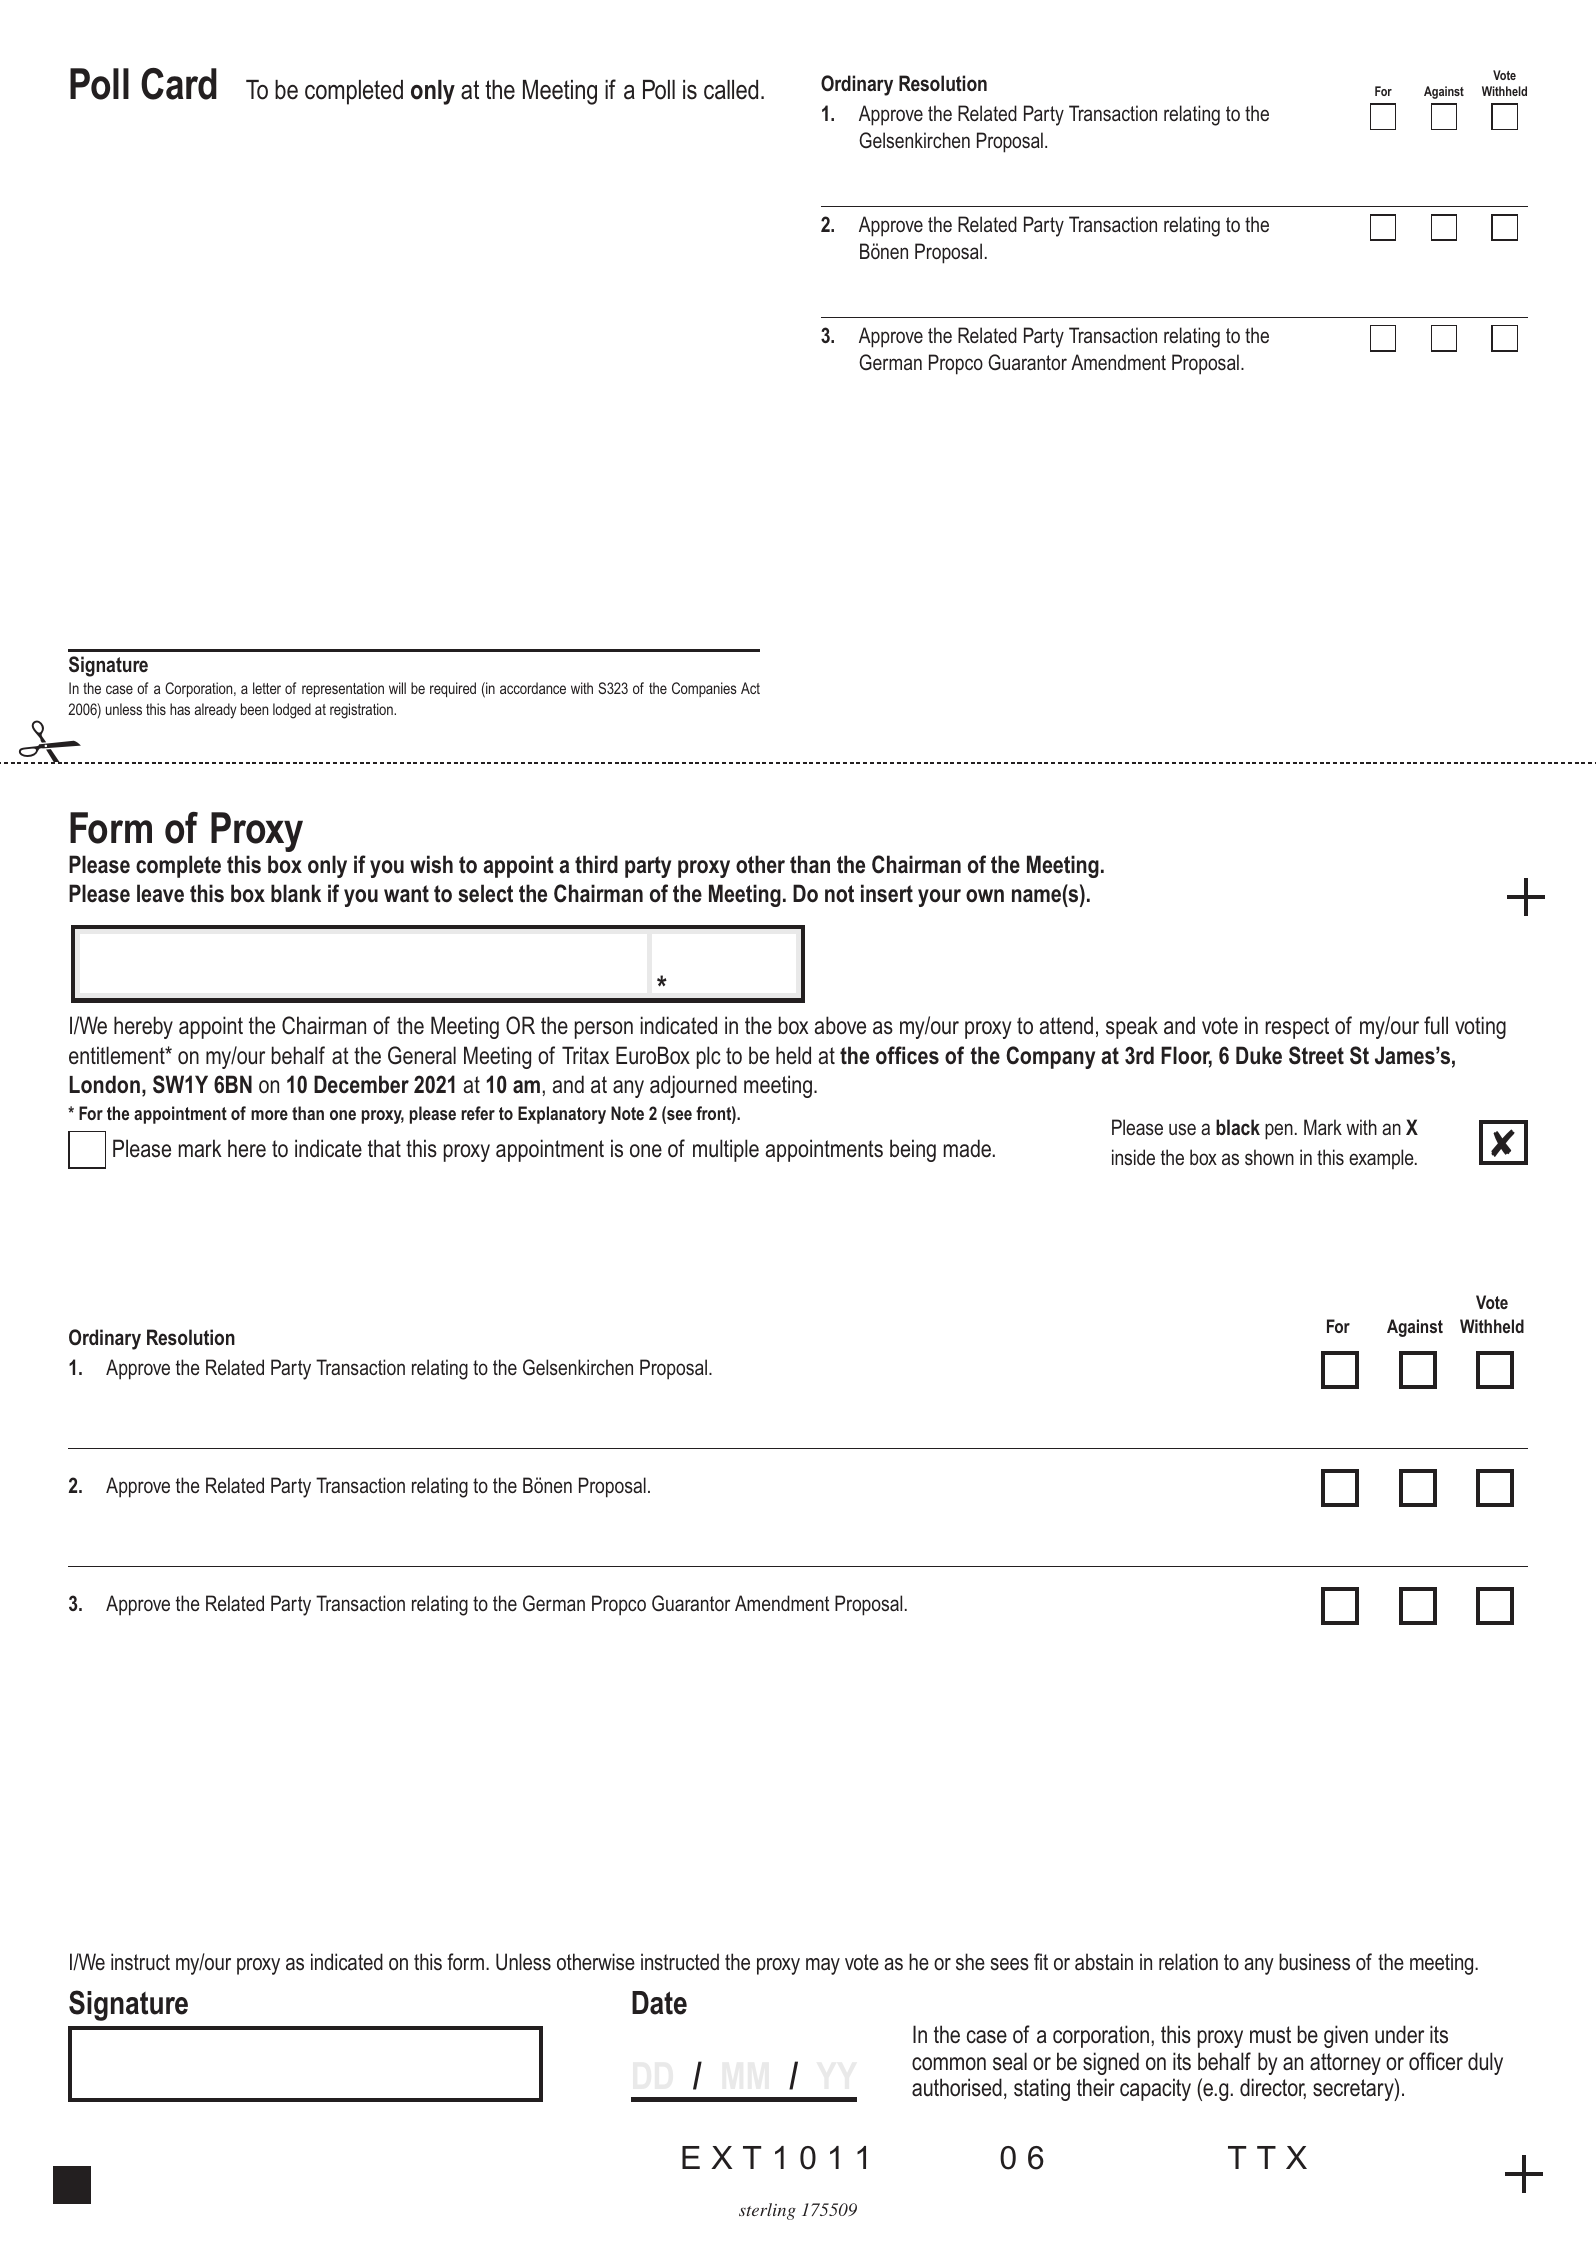  What do you see at coordinates (179, 84) in the image?
I see `Card` at bounding box center [179, 84].
